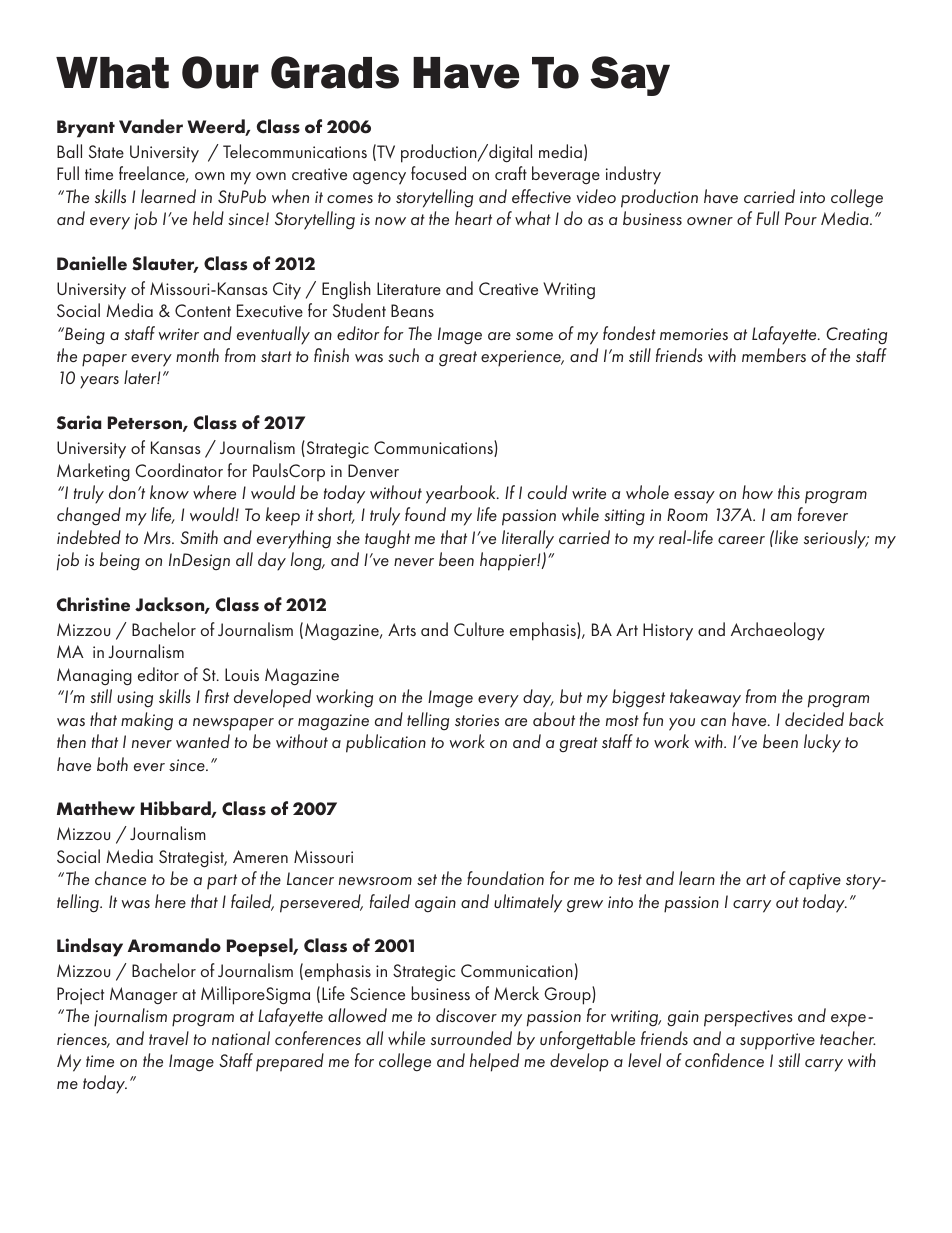 The width and height of the image is (952, 1233). Describe the element at coordinates (158, 537) in the image. I see `Mrs` at that location.
